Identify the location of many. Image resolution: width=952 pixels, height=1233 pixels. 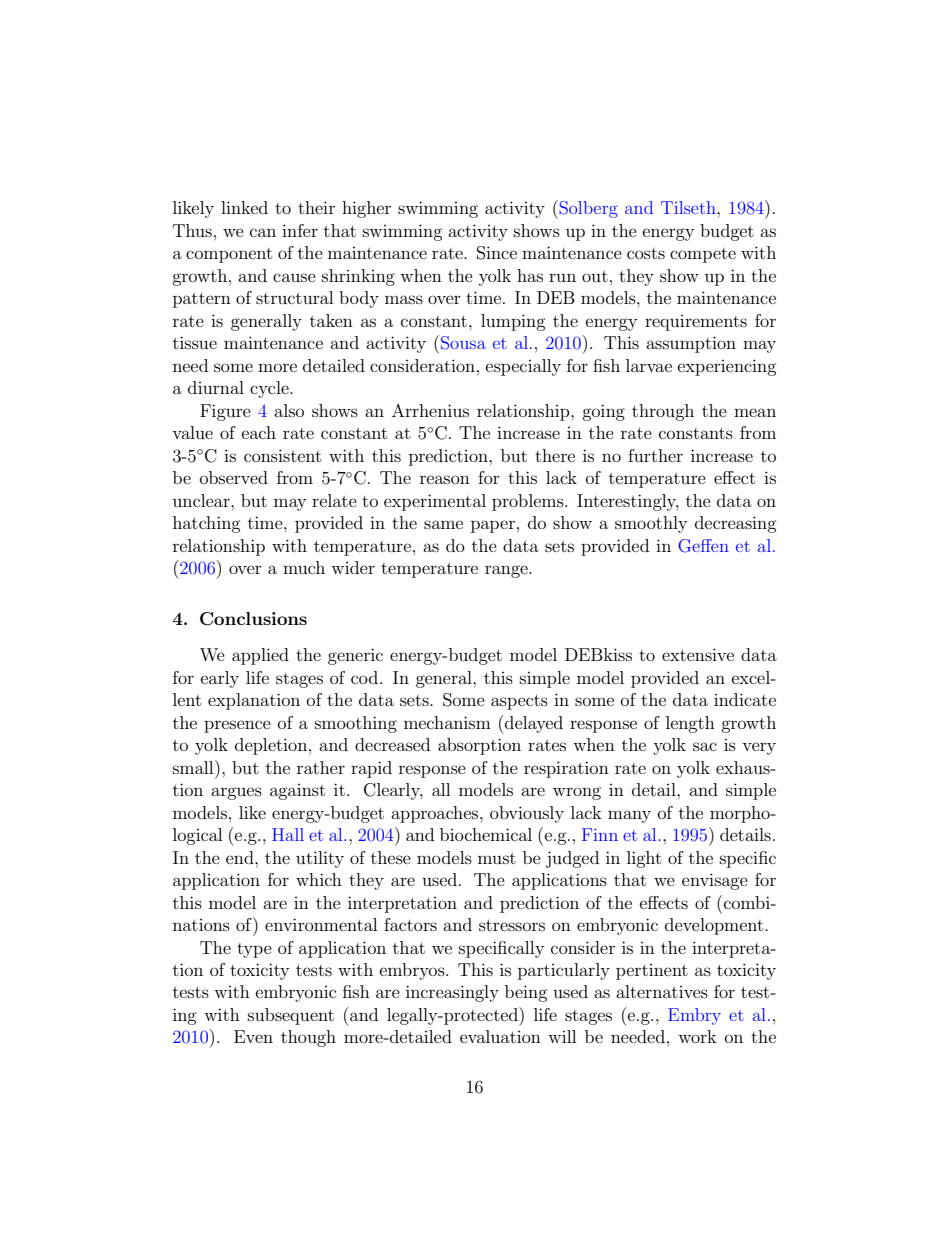
(629, 816).
